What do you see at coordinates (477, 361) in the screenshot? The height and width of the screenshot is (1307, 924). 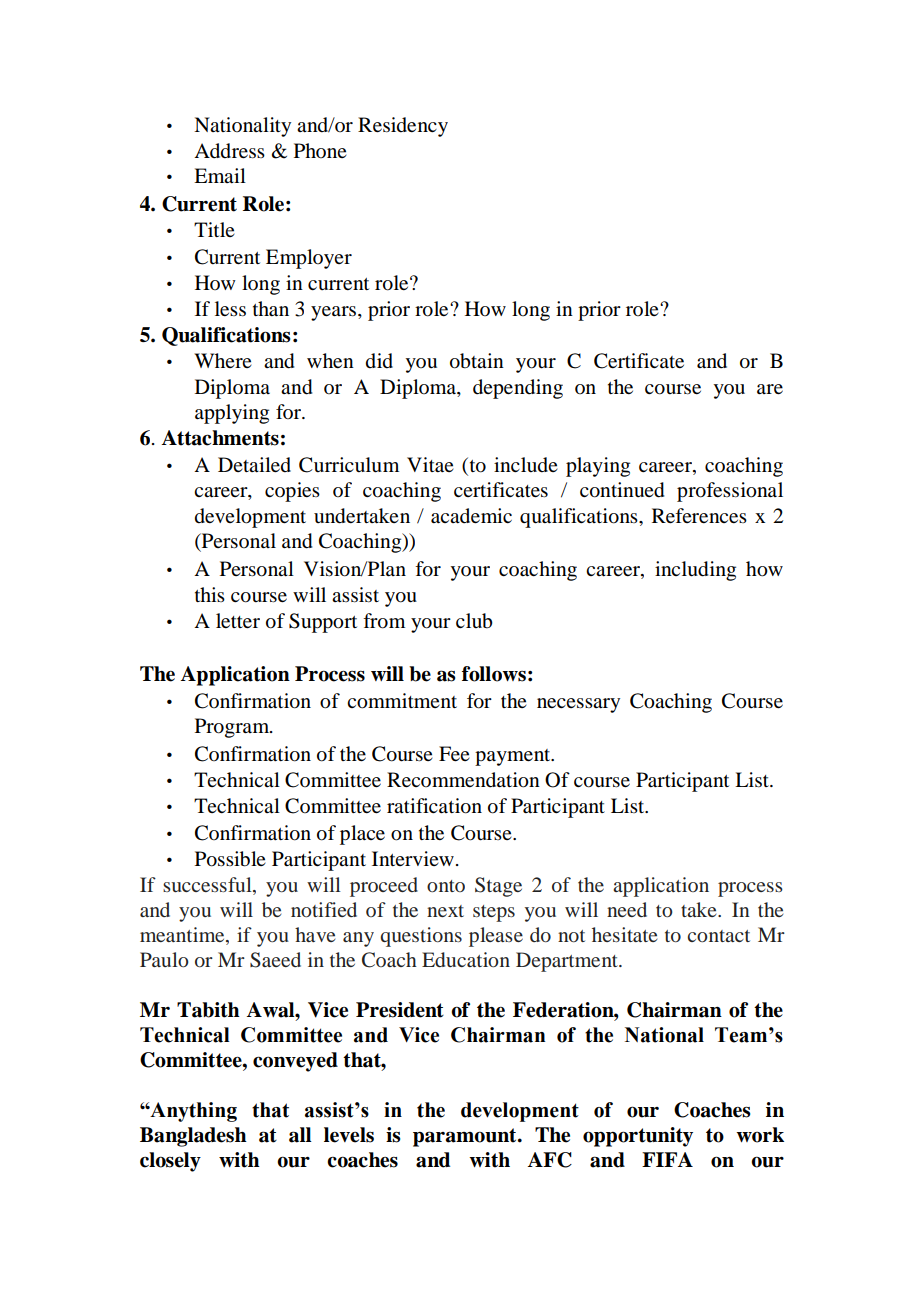 I see `obtain` at bounding box center [477, 361].
